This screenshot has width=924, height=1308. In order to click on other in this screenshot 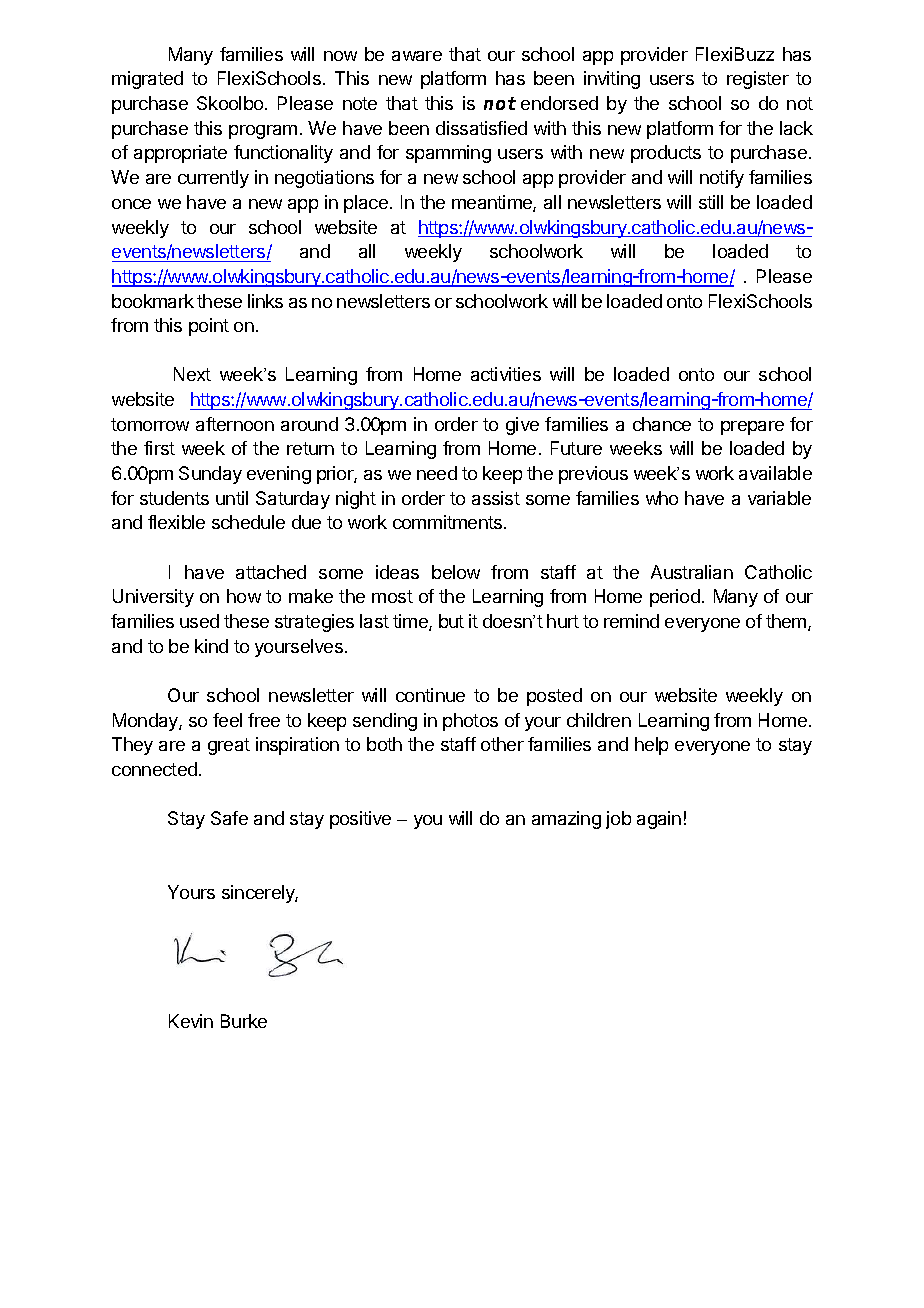, I will do `click(502, 744)`.
